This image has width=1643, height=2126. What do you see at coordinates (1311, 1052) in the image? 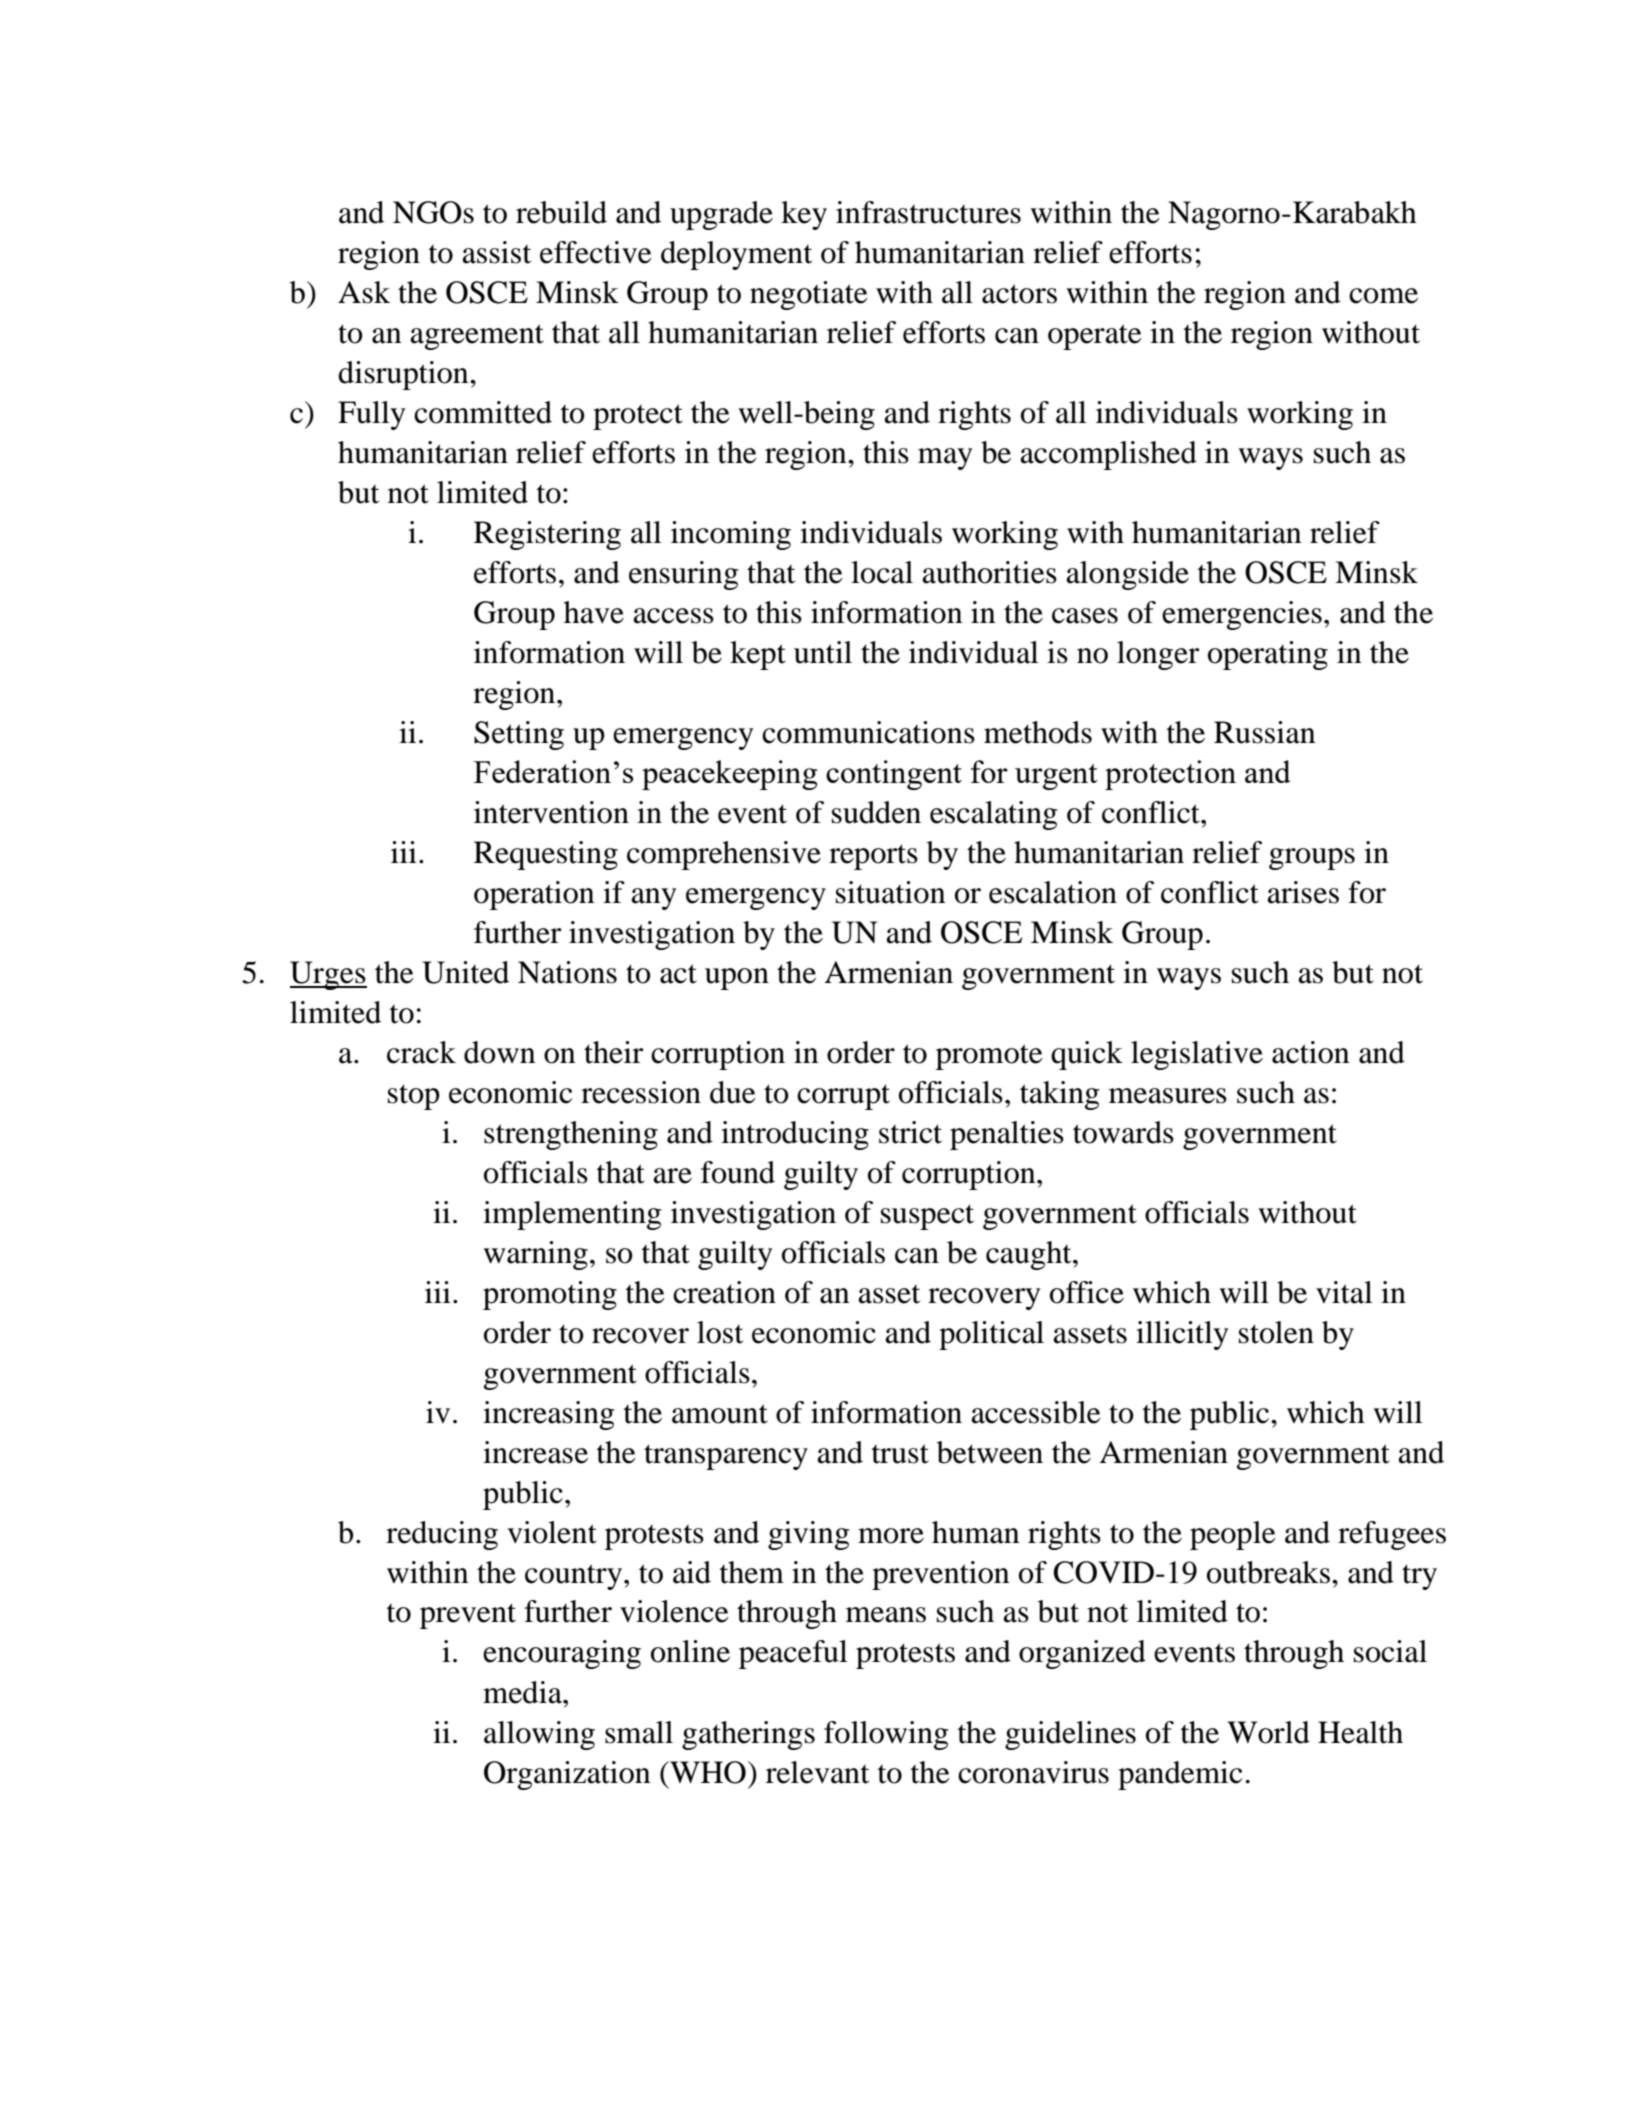
I see `action` at bounding box center [1311, 1052].
